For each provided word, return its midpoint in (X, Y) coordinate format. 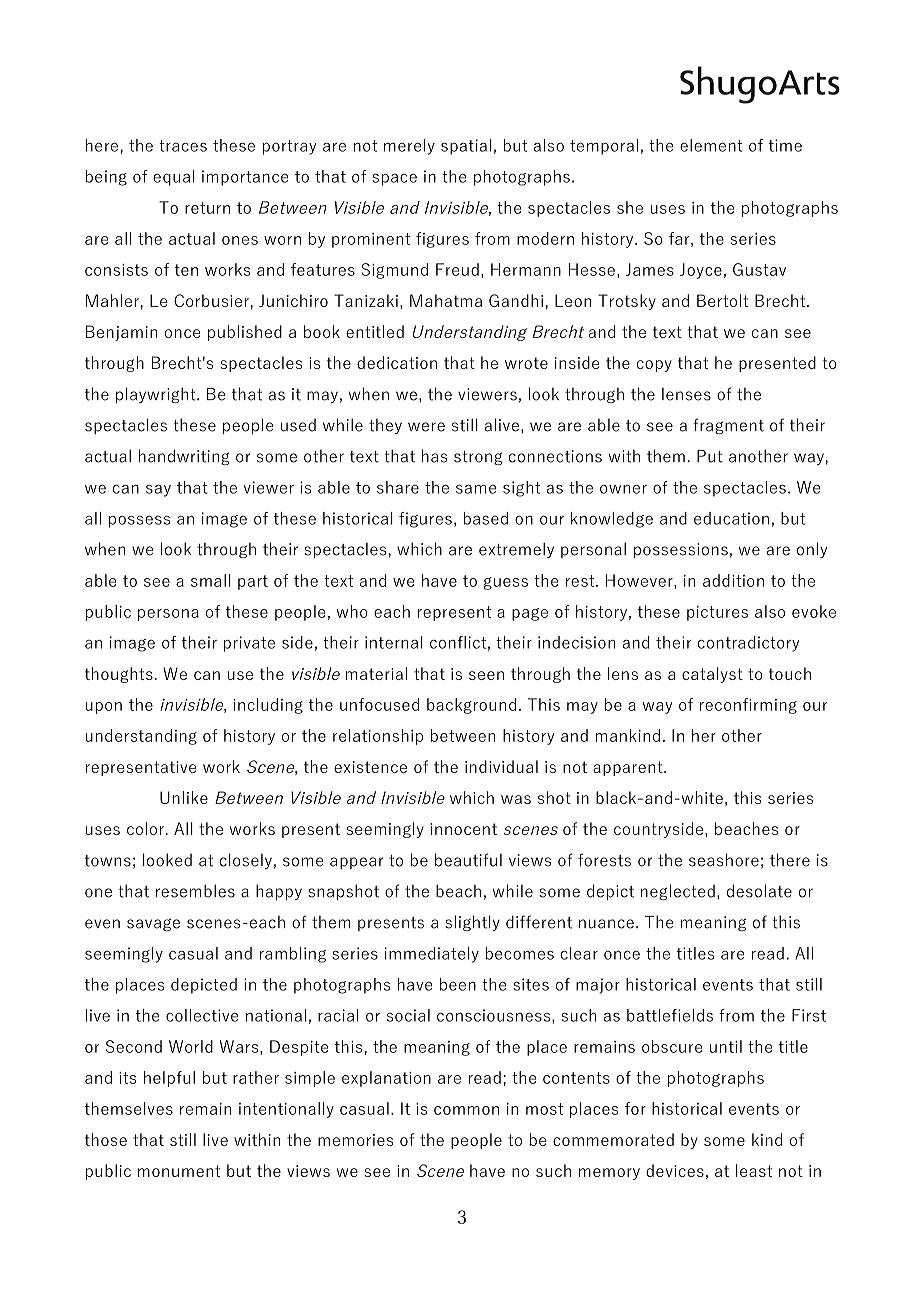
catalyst (712, 675)
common (466, 1110)
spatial (466, 147)
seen (486, 675)
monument (179, 1171)
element (711, 145)
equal (174, 178)
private (249, 644)
